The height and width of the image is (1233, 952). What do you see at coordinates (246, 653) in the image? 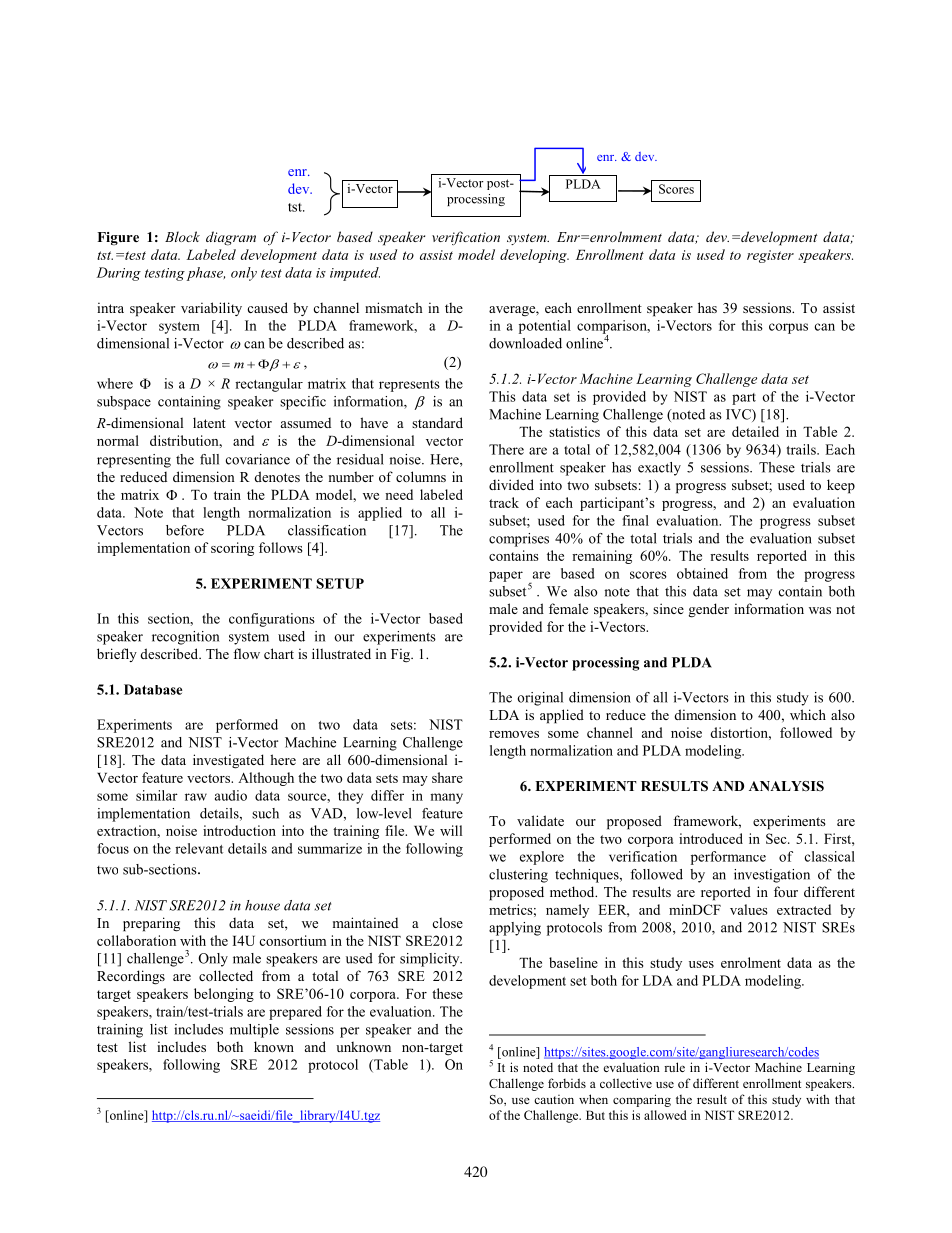
I see `flow` at bounding box center [246, 653].
